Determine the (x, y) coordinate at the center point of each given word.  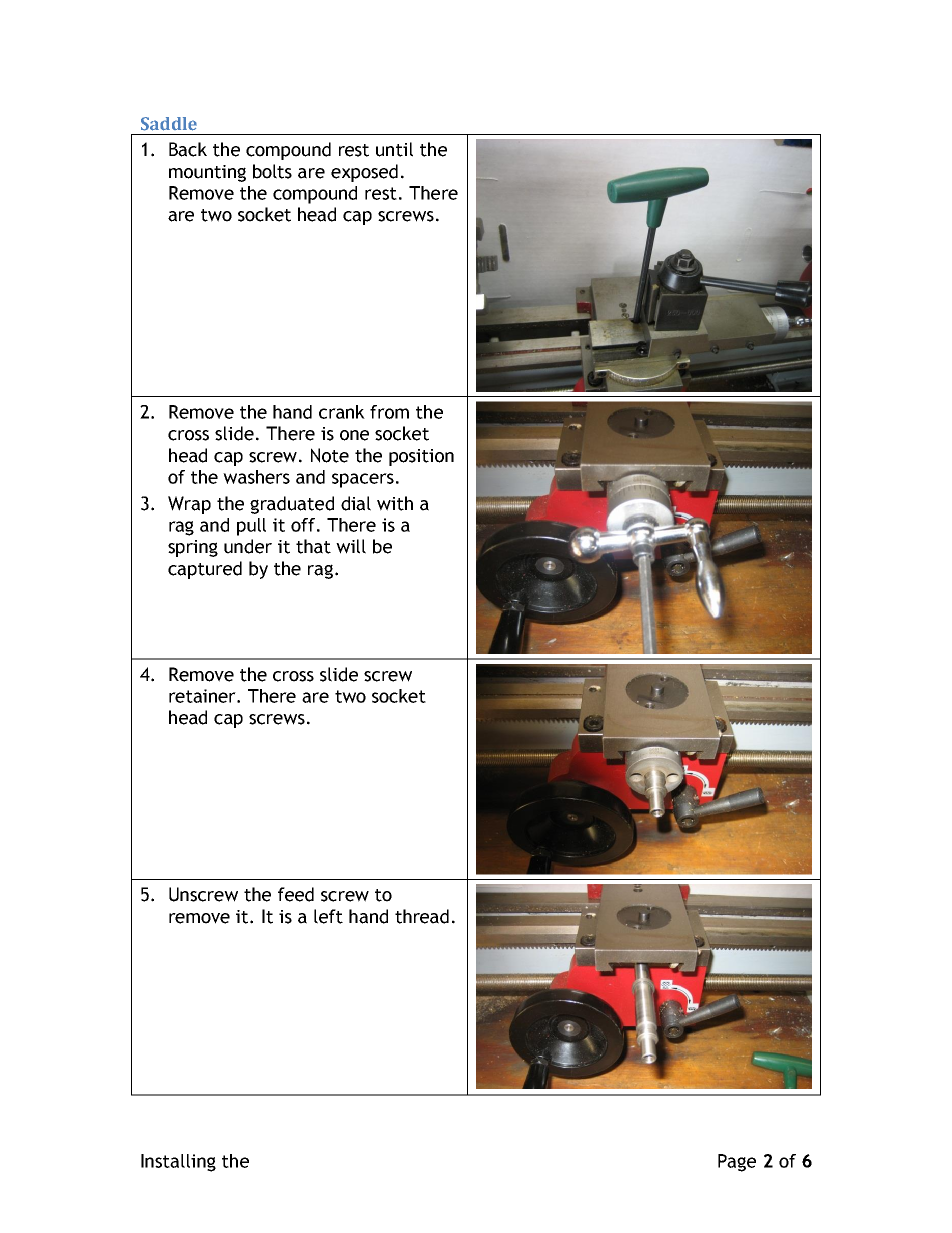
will (351, 546)
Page (737, 1163)
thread (422, 916)
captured (205, 570)
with (395, 503)
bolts (272, 171)
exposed (364, 173)
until (394, 149)
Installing (178, 1163)
